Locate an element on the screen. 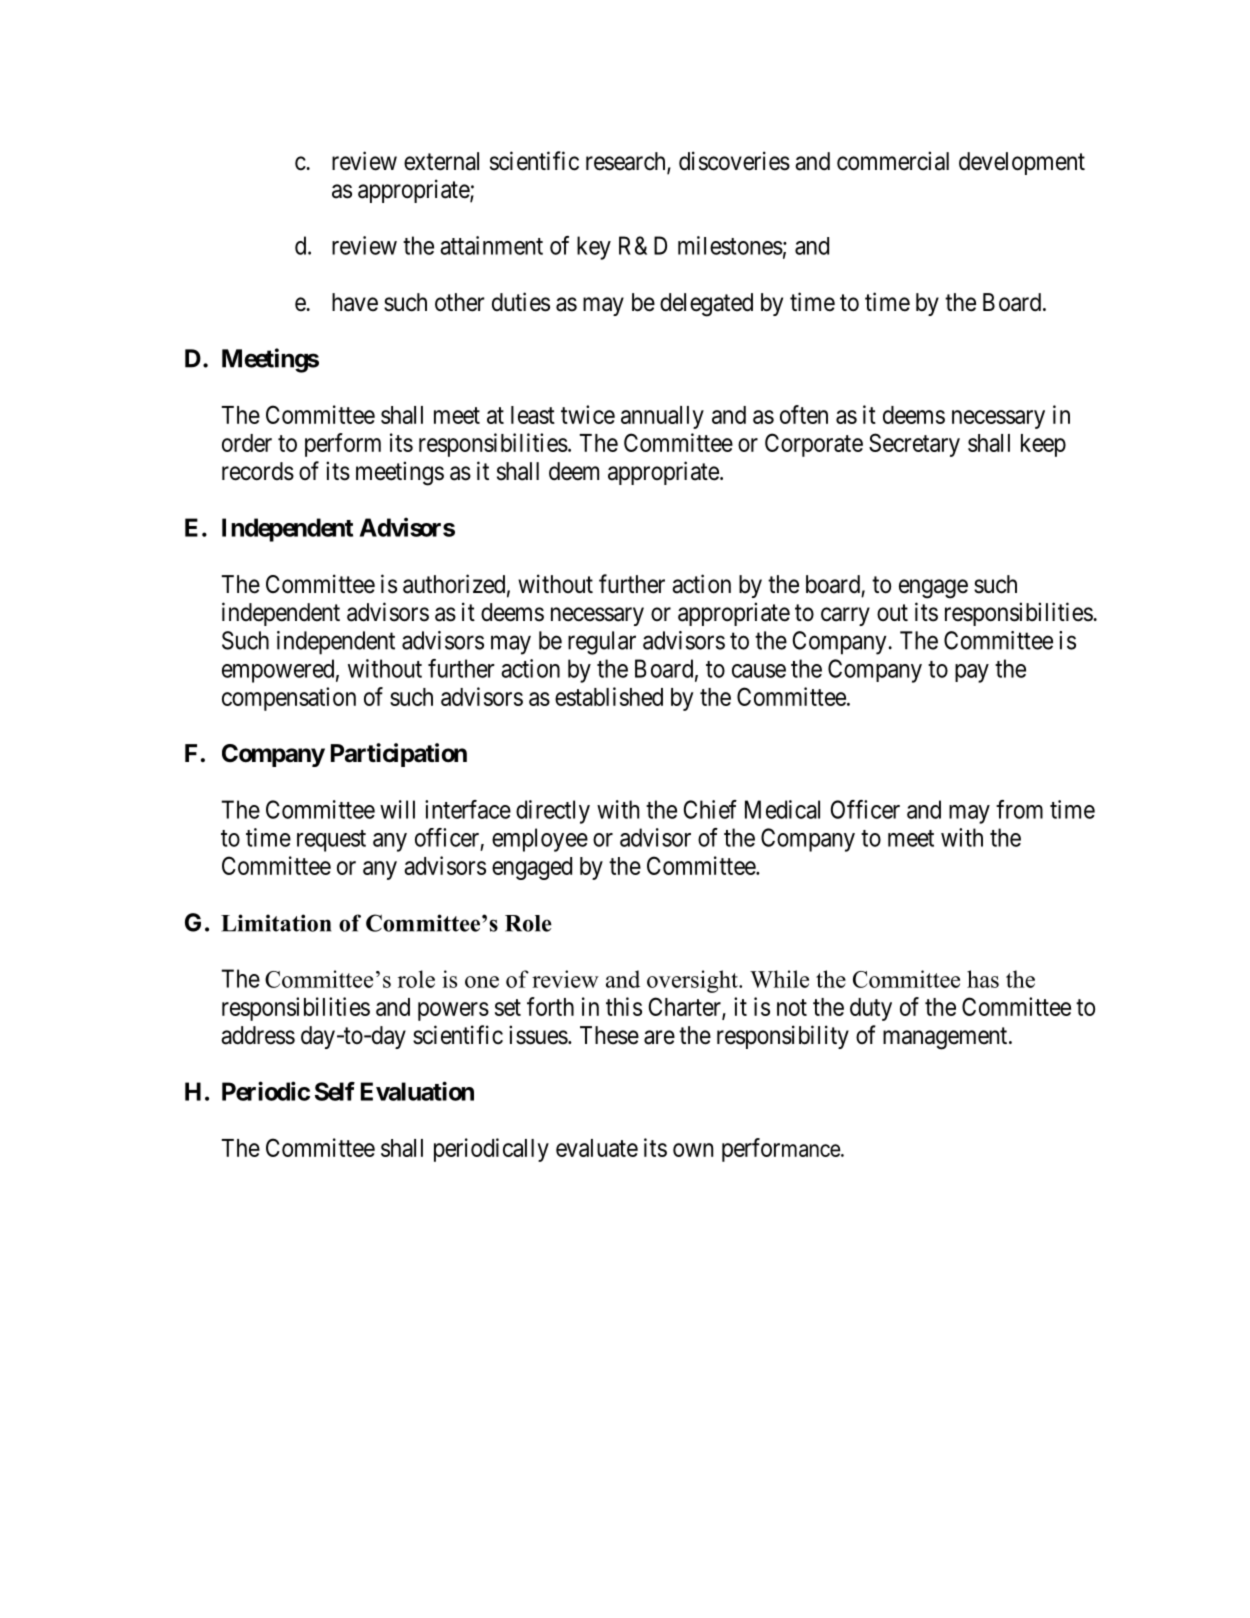  Chief is located at coordinates (710, 809).
